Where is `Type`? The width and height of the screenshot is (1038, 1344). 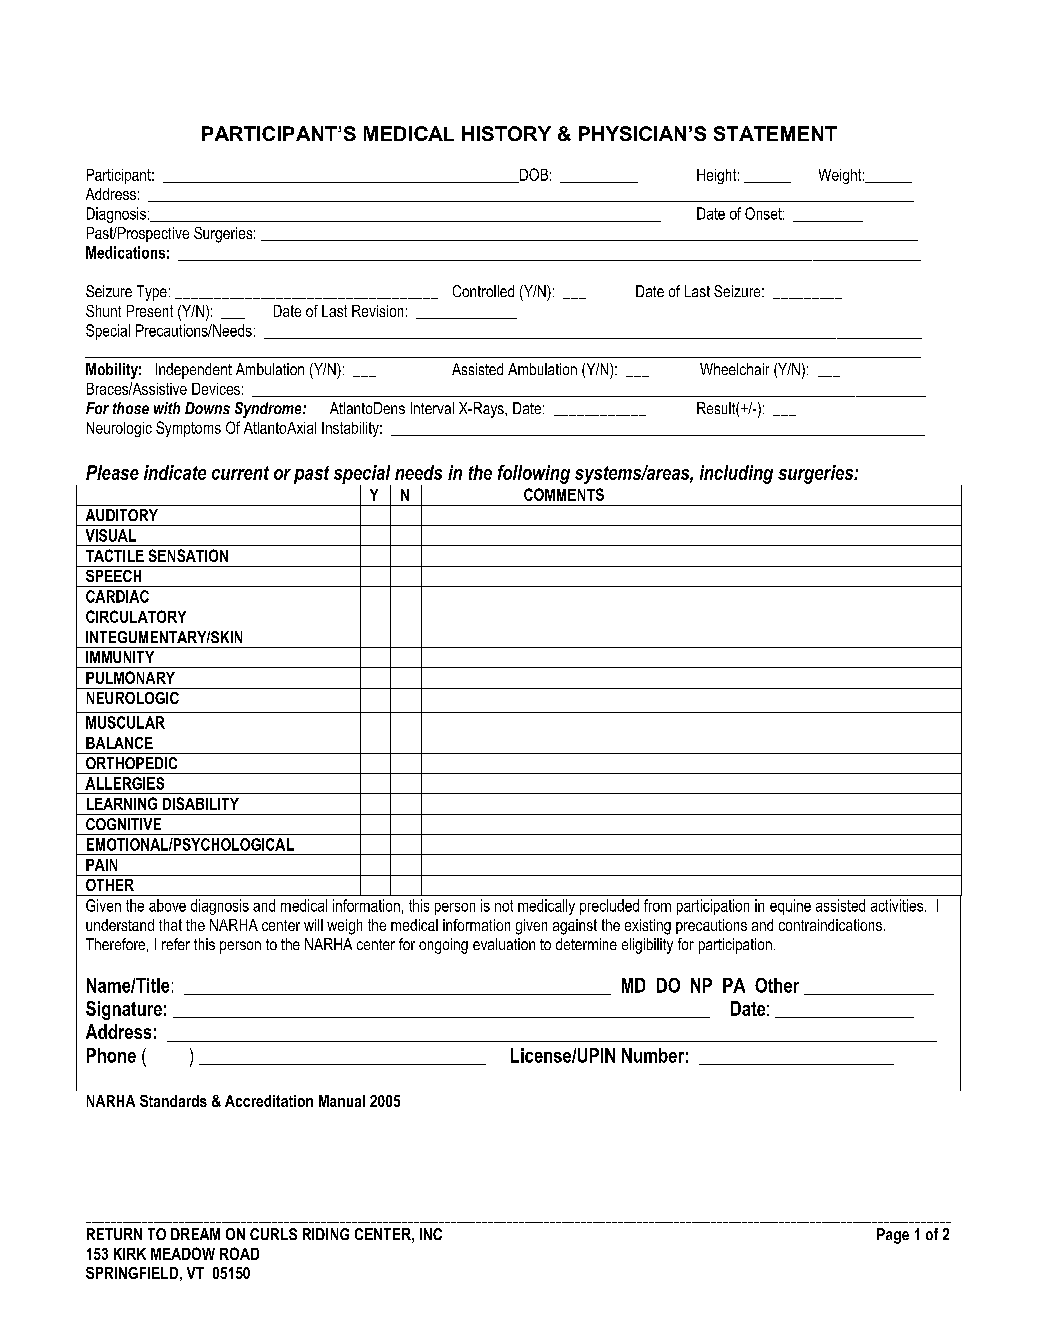 Type is located at coordinates (152, 293).
